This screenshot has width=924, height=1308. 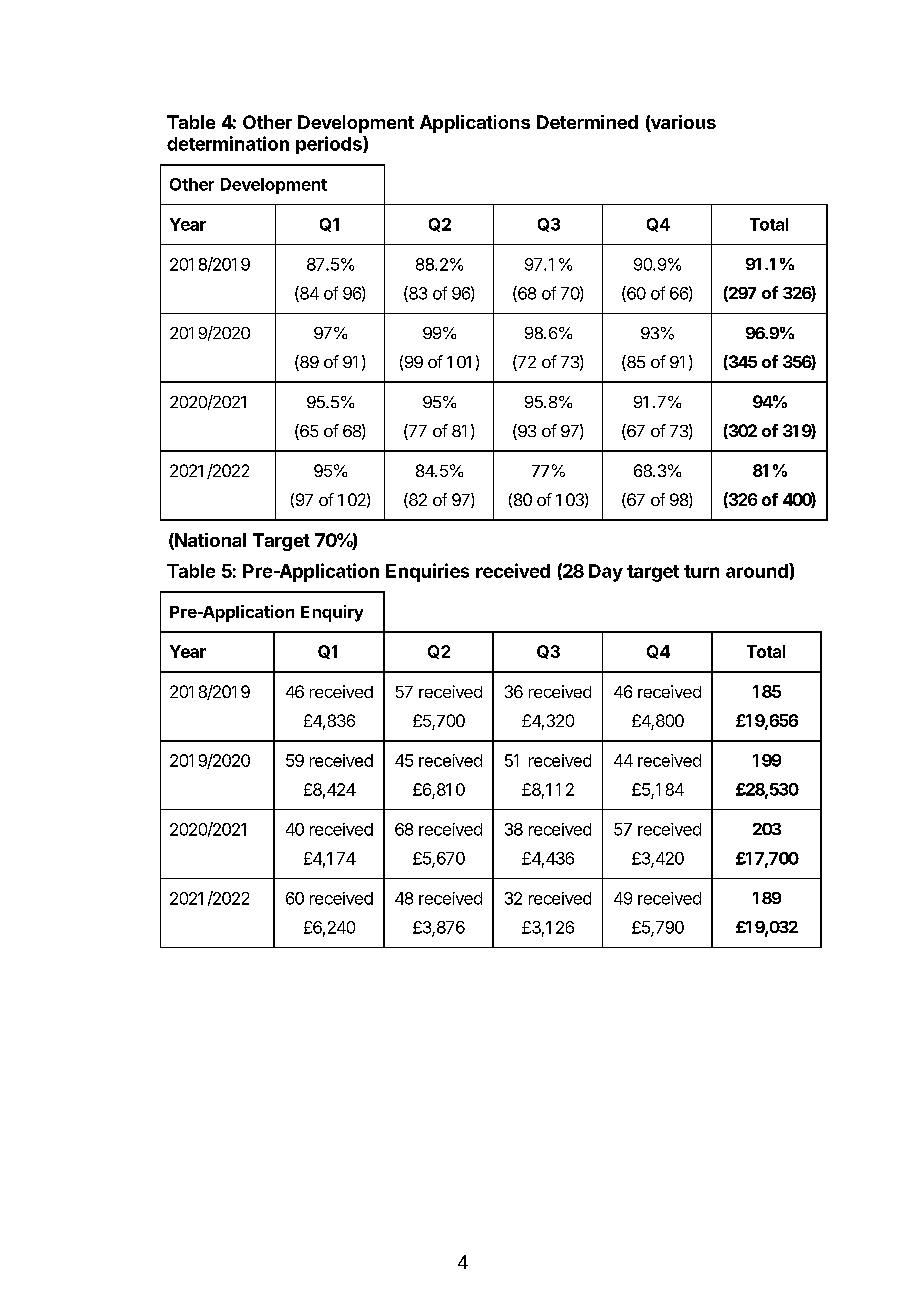 What do you see at coordinates (427, 572) in the screenshot?
I see `Enquiries` at bounding box center [427, 572].
